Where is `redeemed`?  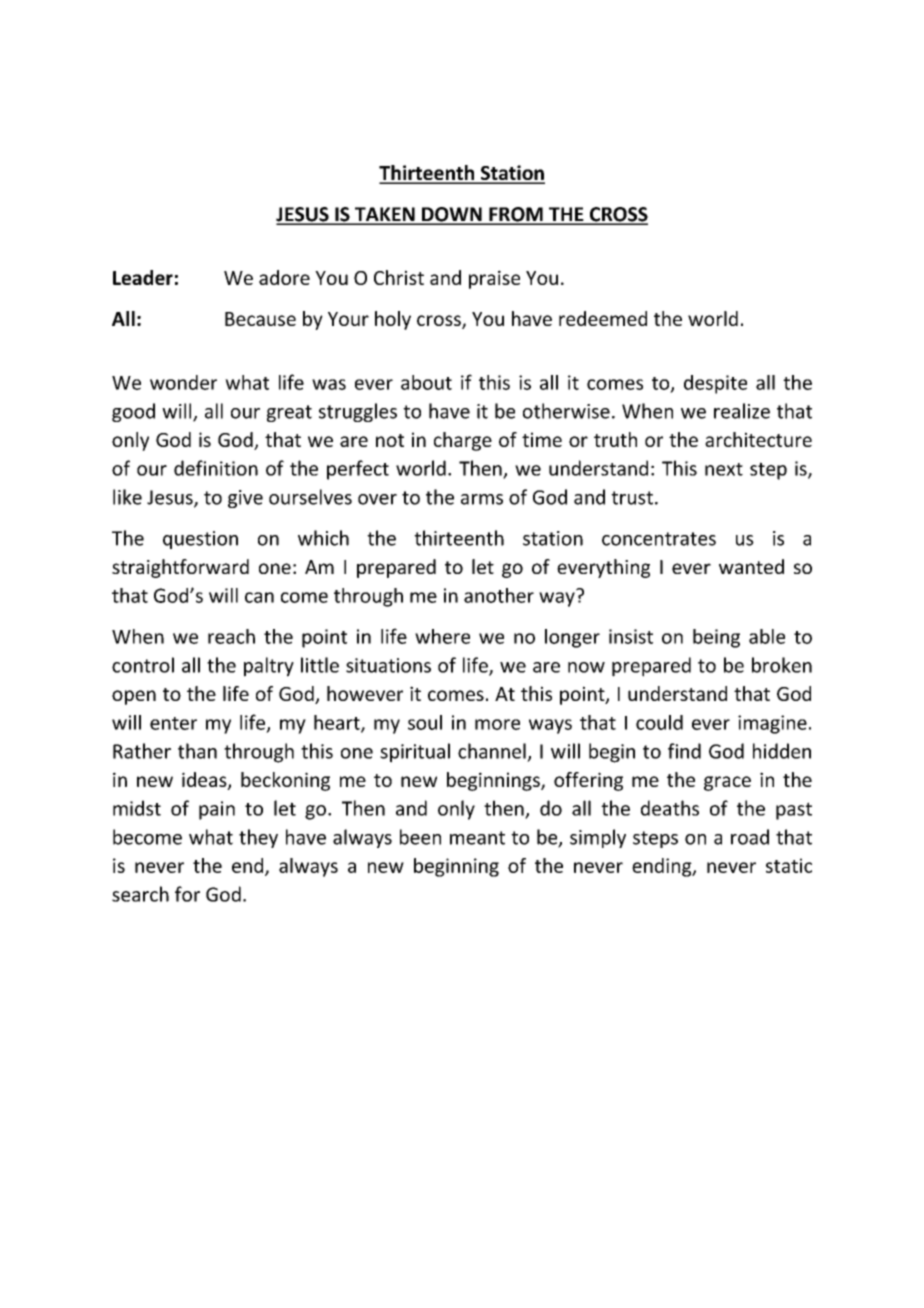 redeemed is located at coordinates (603, 318).
